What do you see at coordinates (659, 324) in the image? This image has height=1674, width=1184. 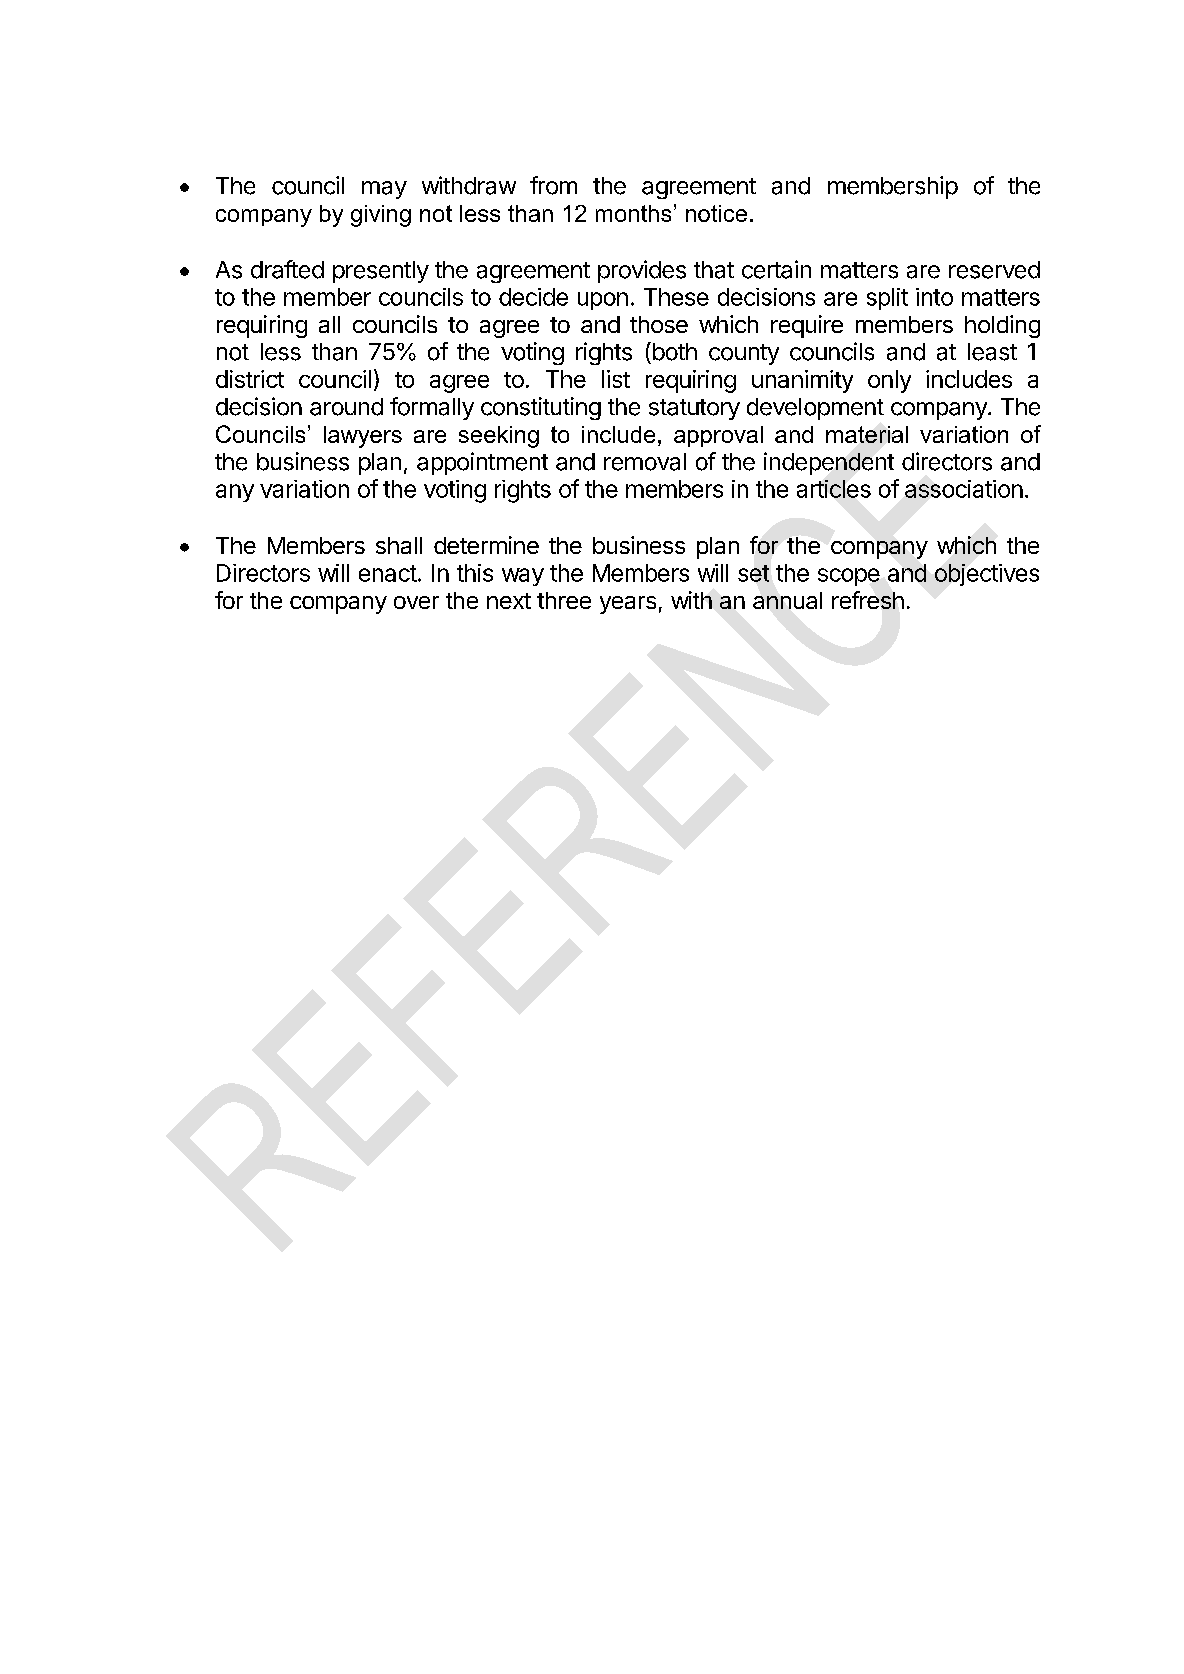 I see `those` at bounding box center [659, 324].
